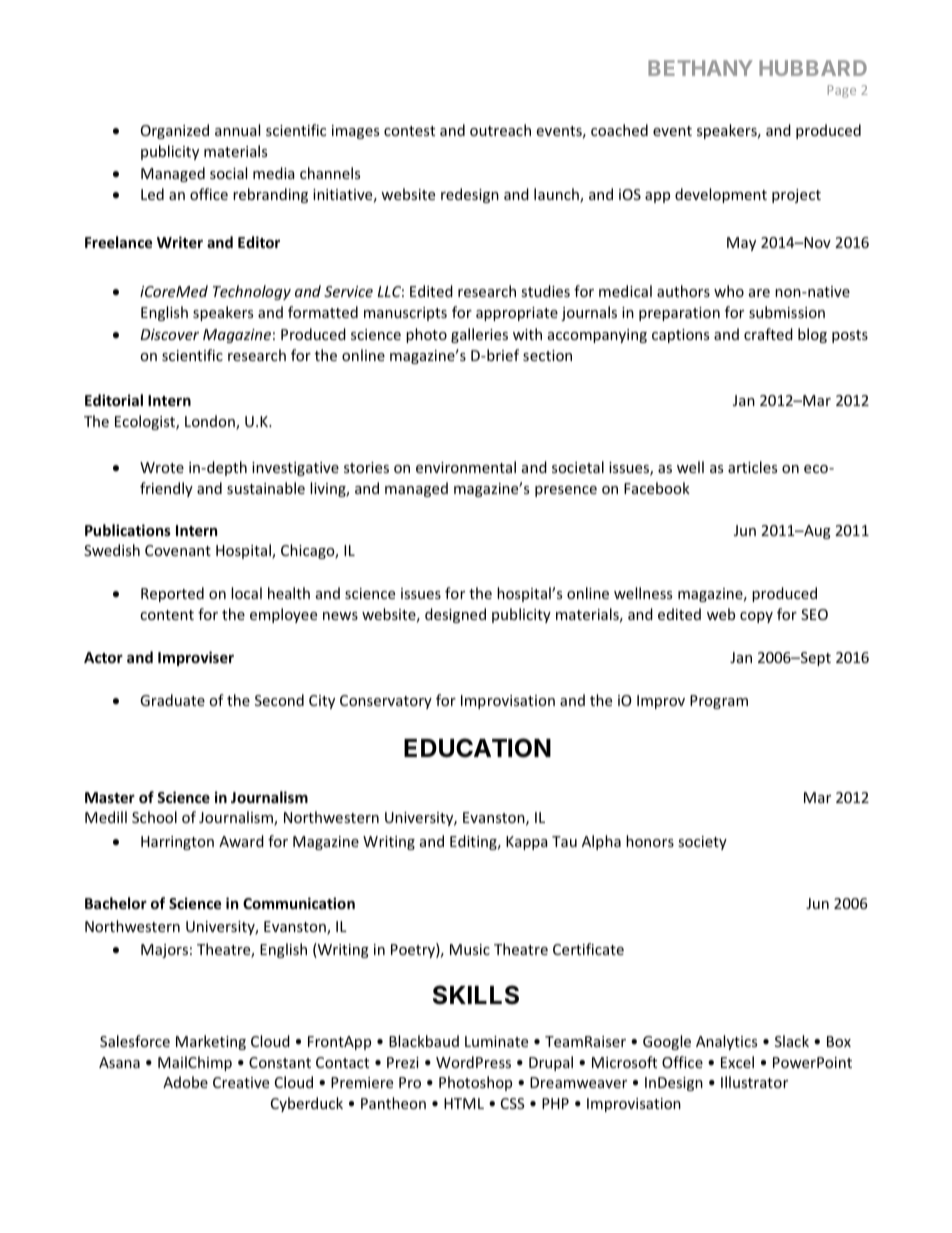 Image resolution: width=952 pixels, height=1233 pixels. I want to click on Illustrator, so click(754, 1082).
